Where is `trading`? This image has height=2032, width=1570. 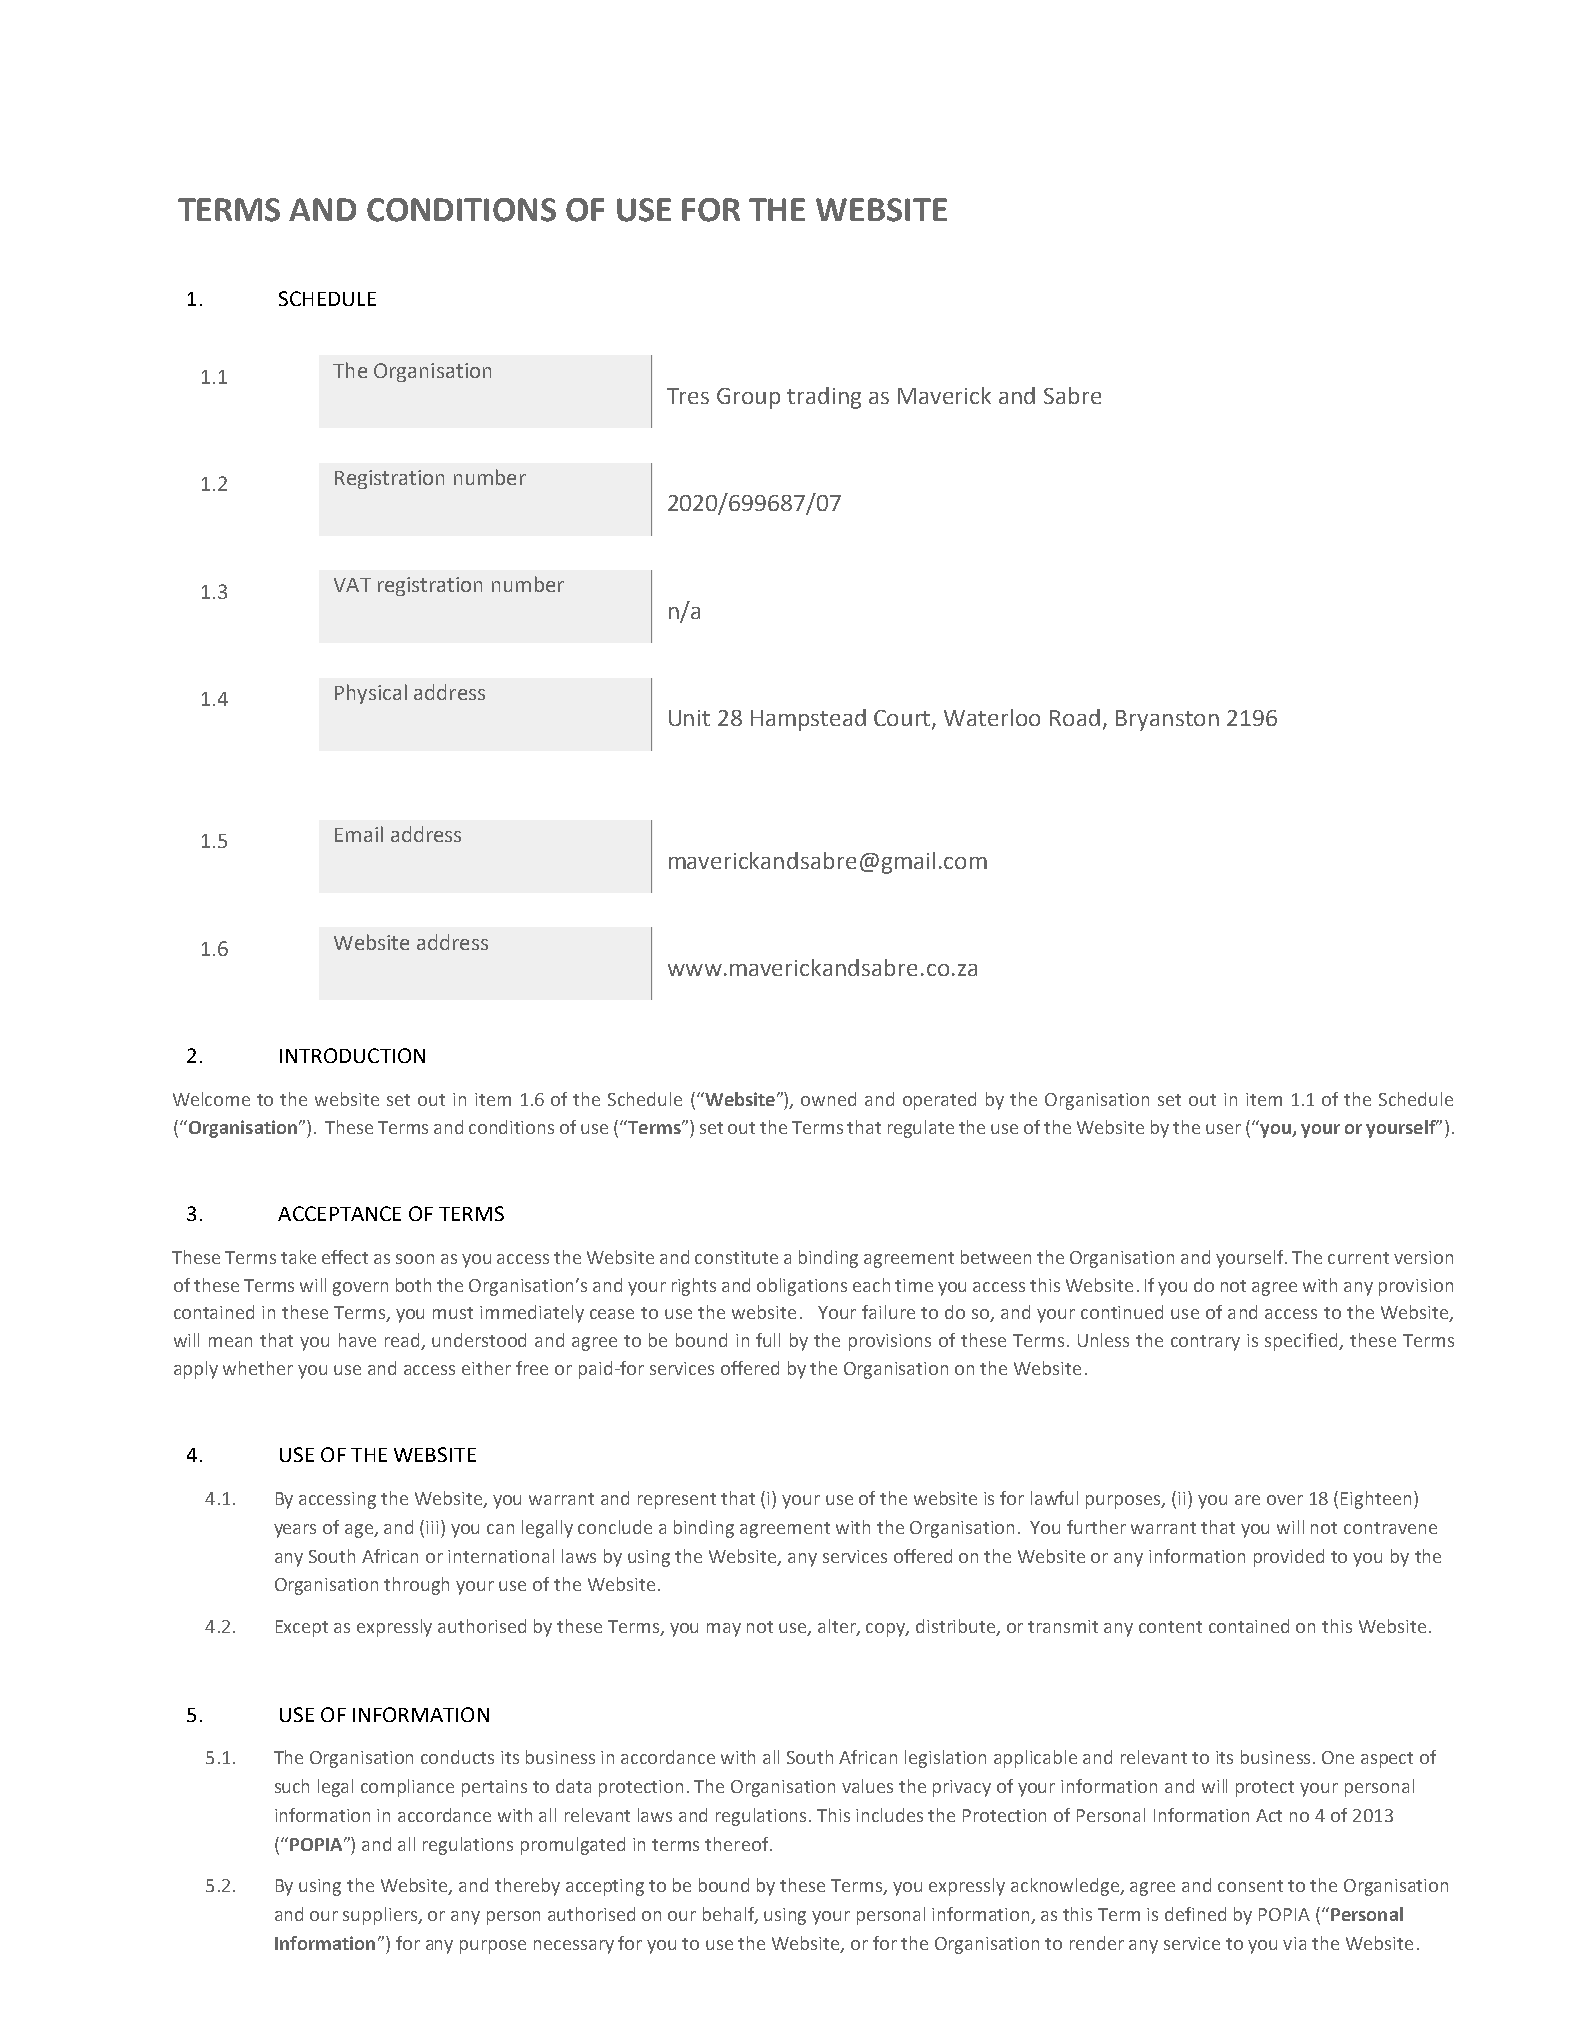
trading is located at coordinates (824, 398).
